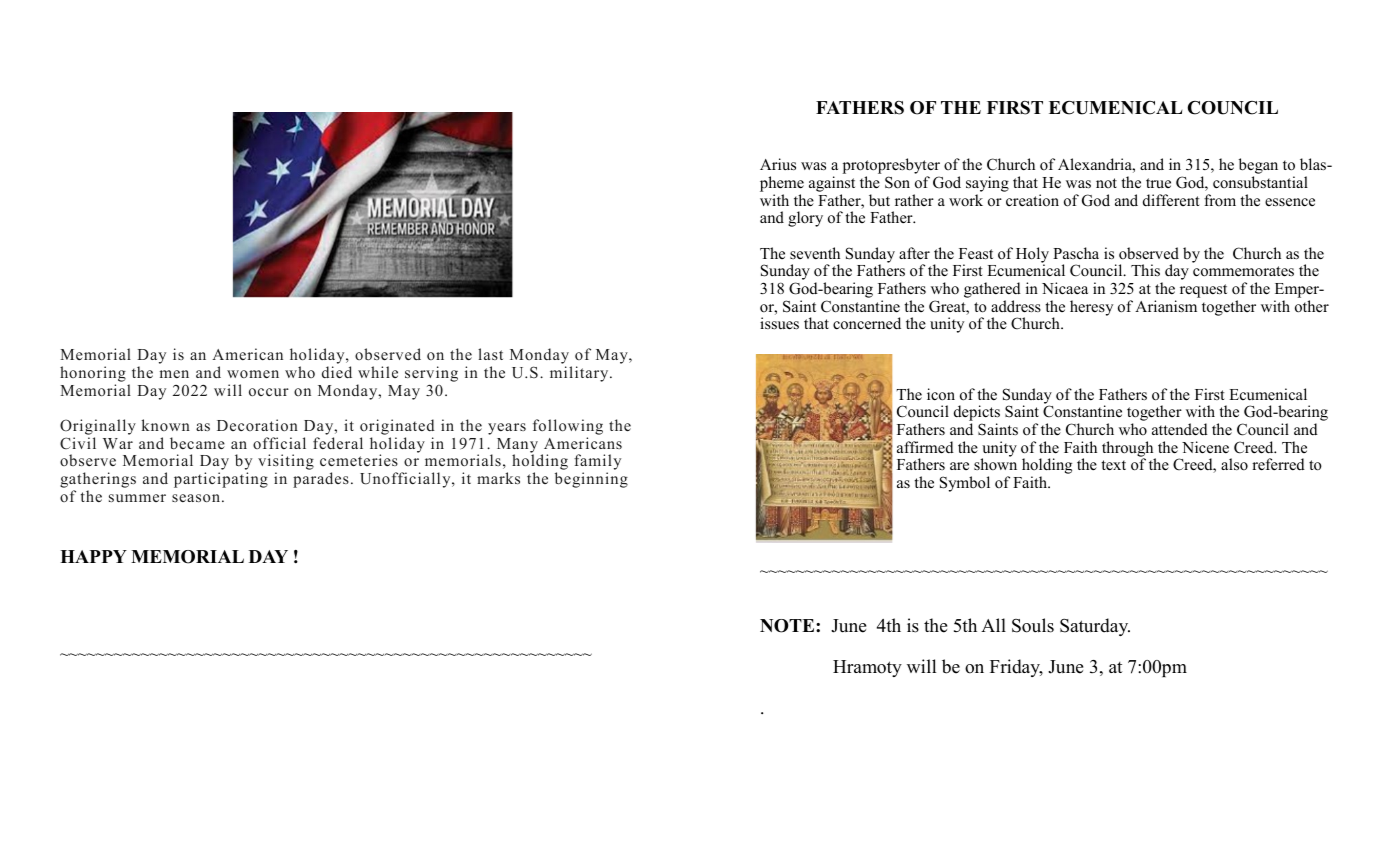  What do you see at coordinates (1180, 429) in the screenshot?
I see `attended` at bounding box center [1180, 429].
